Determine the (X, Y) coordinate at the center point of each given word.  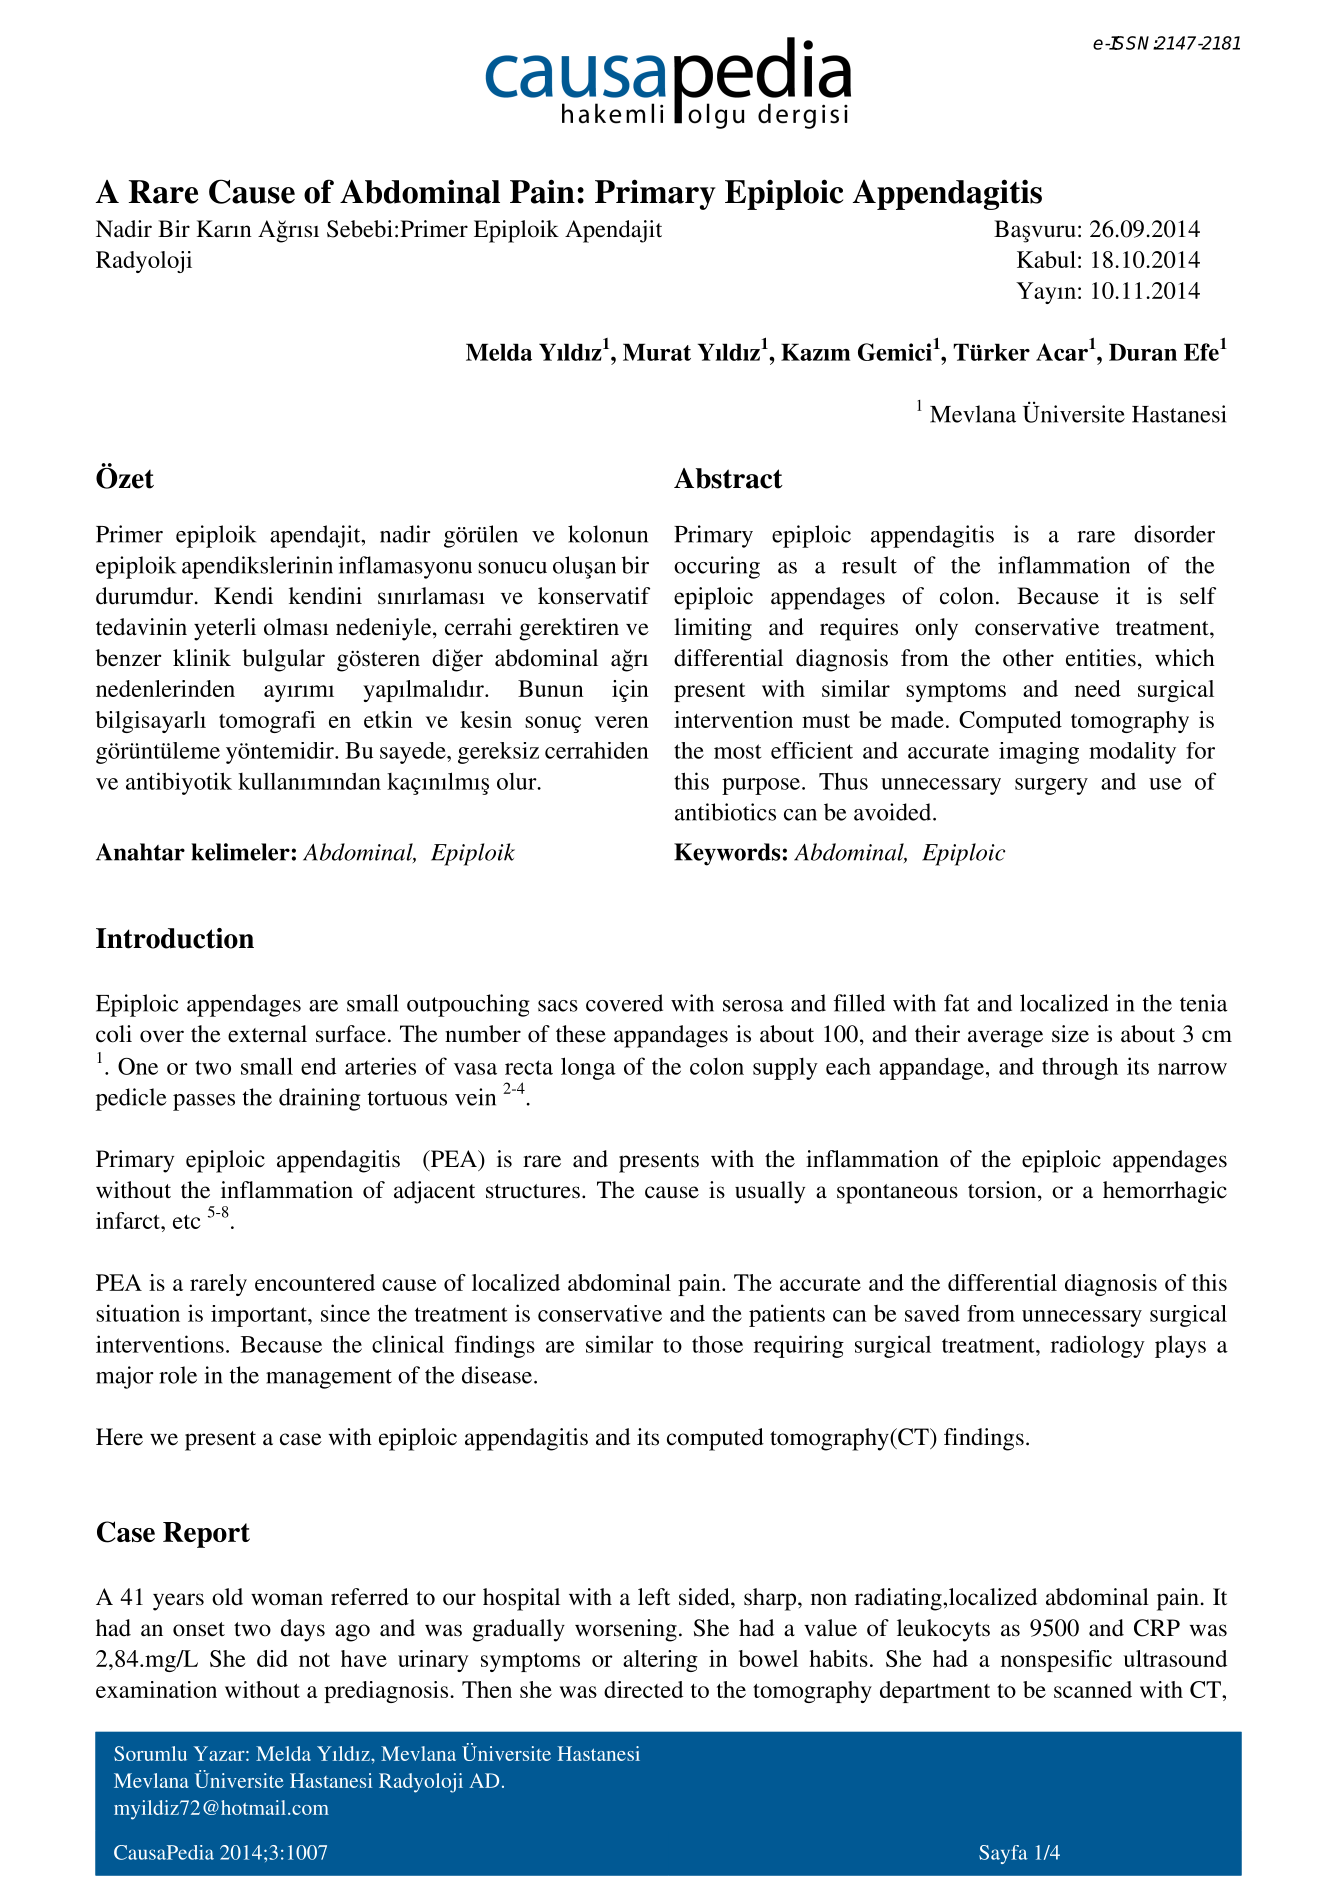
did (272, 1658)
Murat (657, 352)
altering (660, 1661)
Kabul (1046, 259)
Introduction (175, 938)
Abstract (728, 478)
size (1070, 1034)
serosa (753, 1006)
